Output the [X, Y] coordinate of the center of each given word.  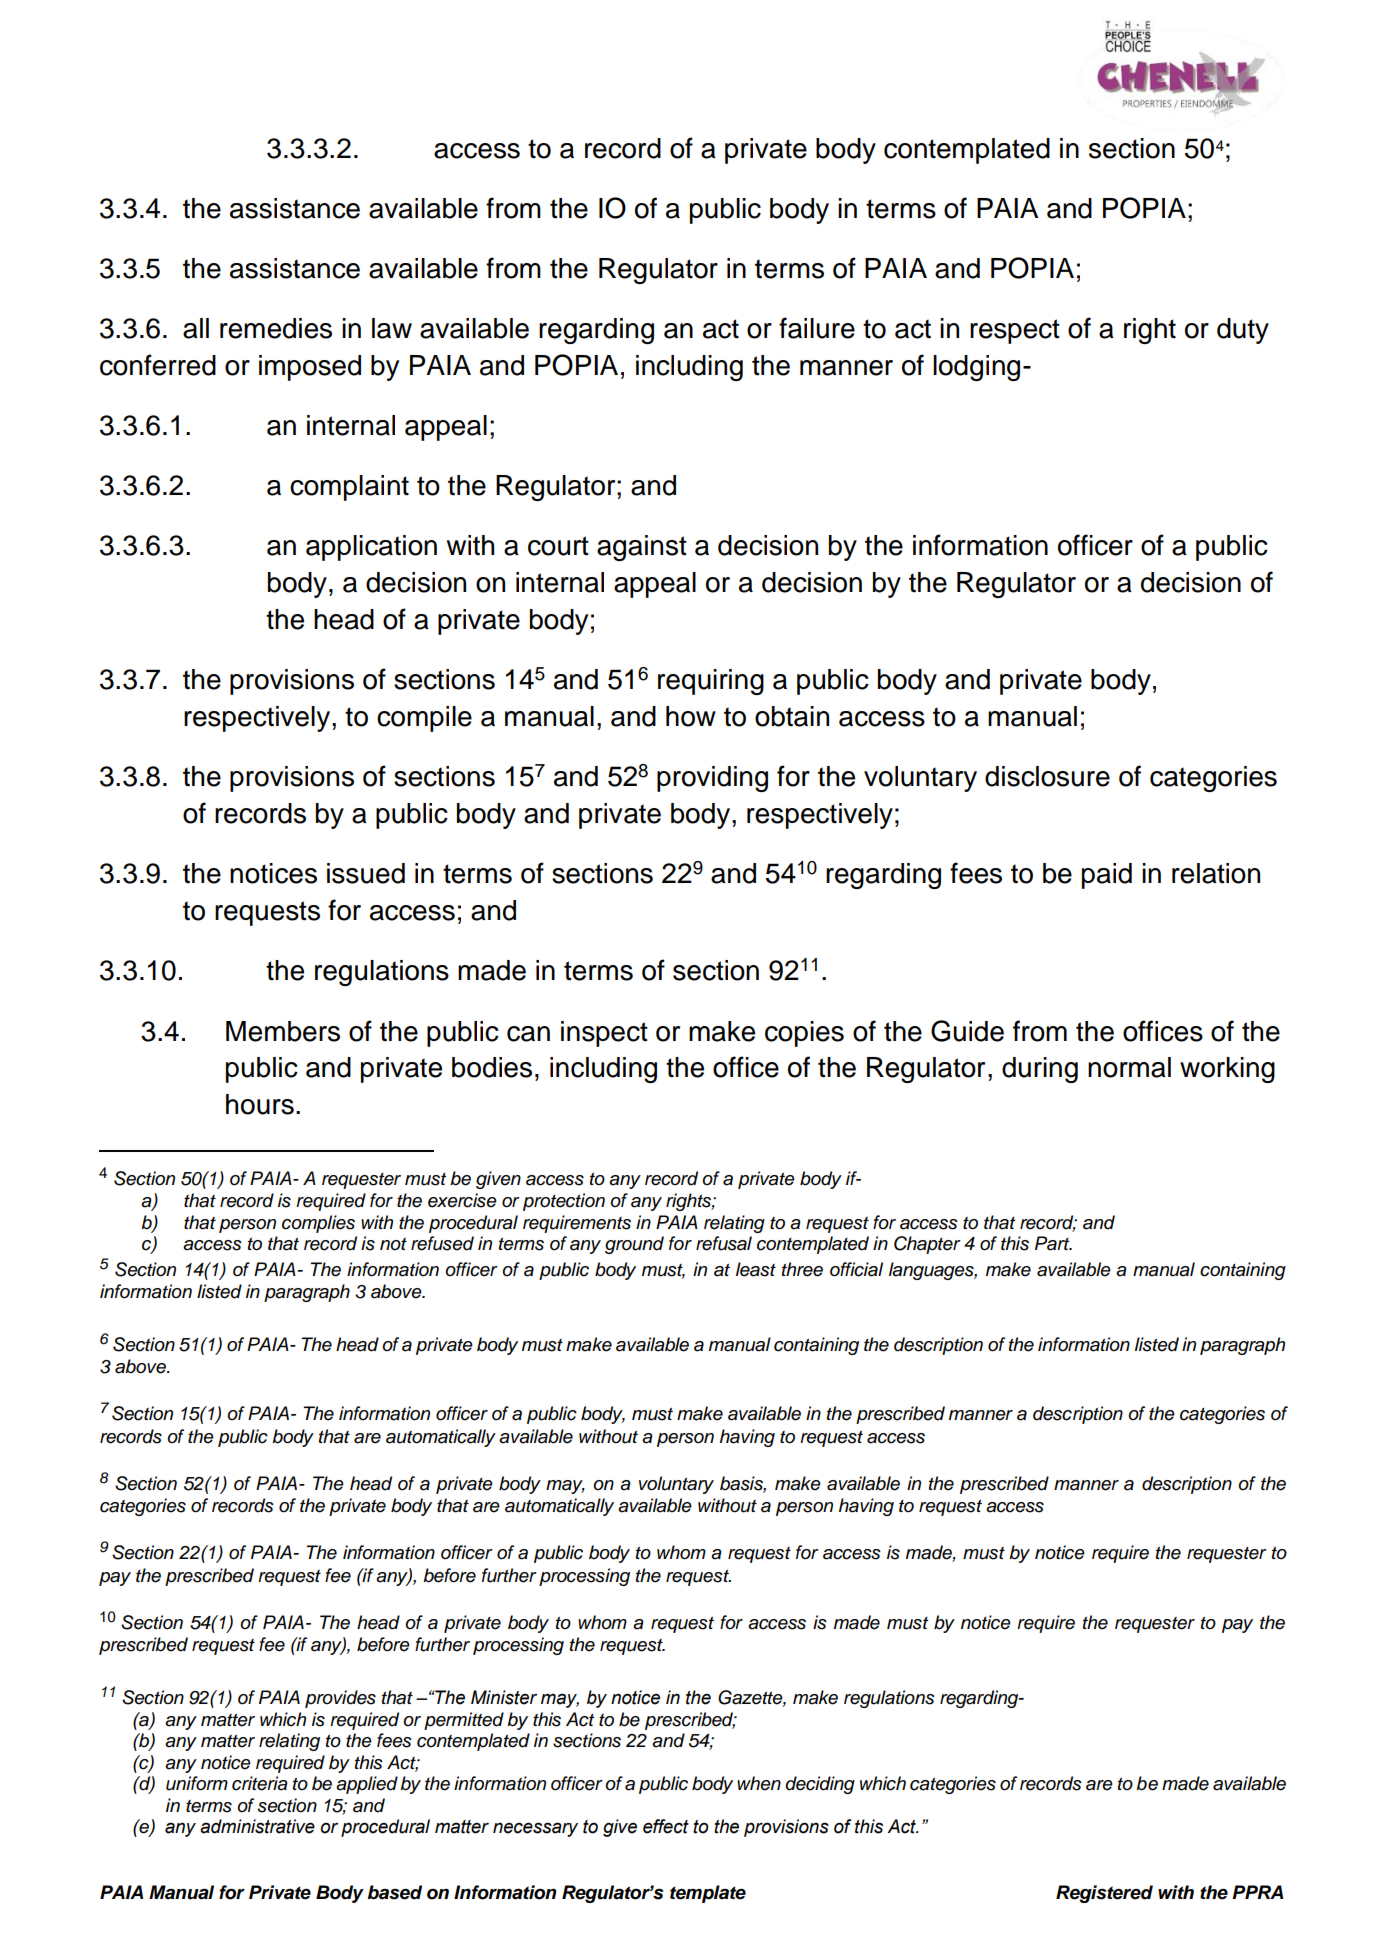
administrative [257, 1826]
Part [1053, 1243]
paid [1107, 876]
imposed [310, 368]
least [756, 1269]
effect [666, 1826]
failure [817, 328]
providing [712, 779]
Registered [1104, 1894]
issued [366, 873]
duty [1243, 331]
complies [318, 1224]
